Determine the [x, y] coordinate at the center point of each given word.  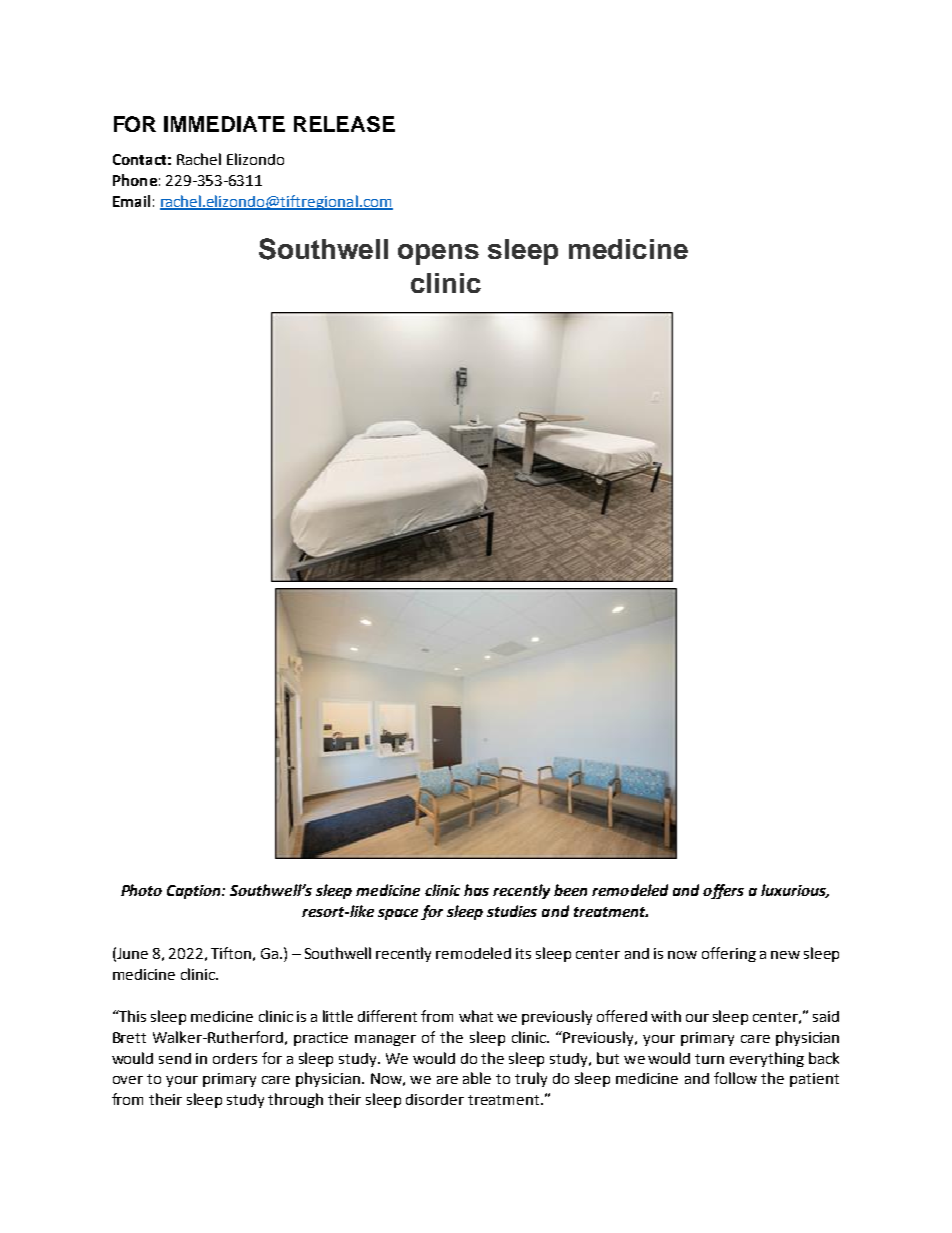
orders [235, 1058]
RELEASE [344, 124]
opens [438, 254]
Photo [141, 890]
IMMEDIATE [224, 124]
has [476, 890]
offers [723, 891]
